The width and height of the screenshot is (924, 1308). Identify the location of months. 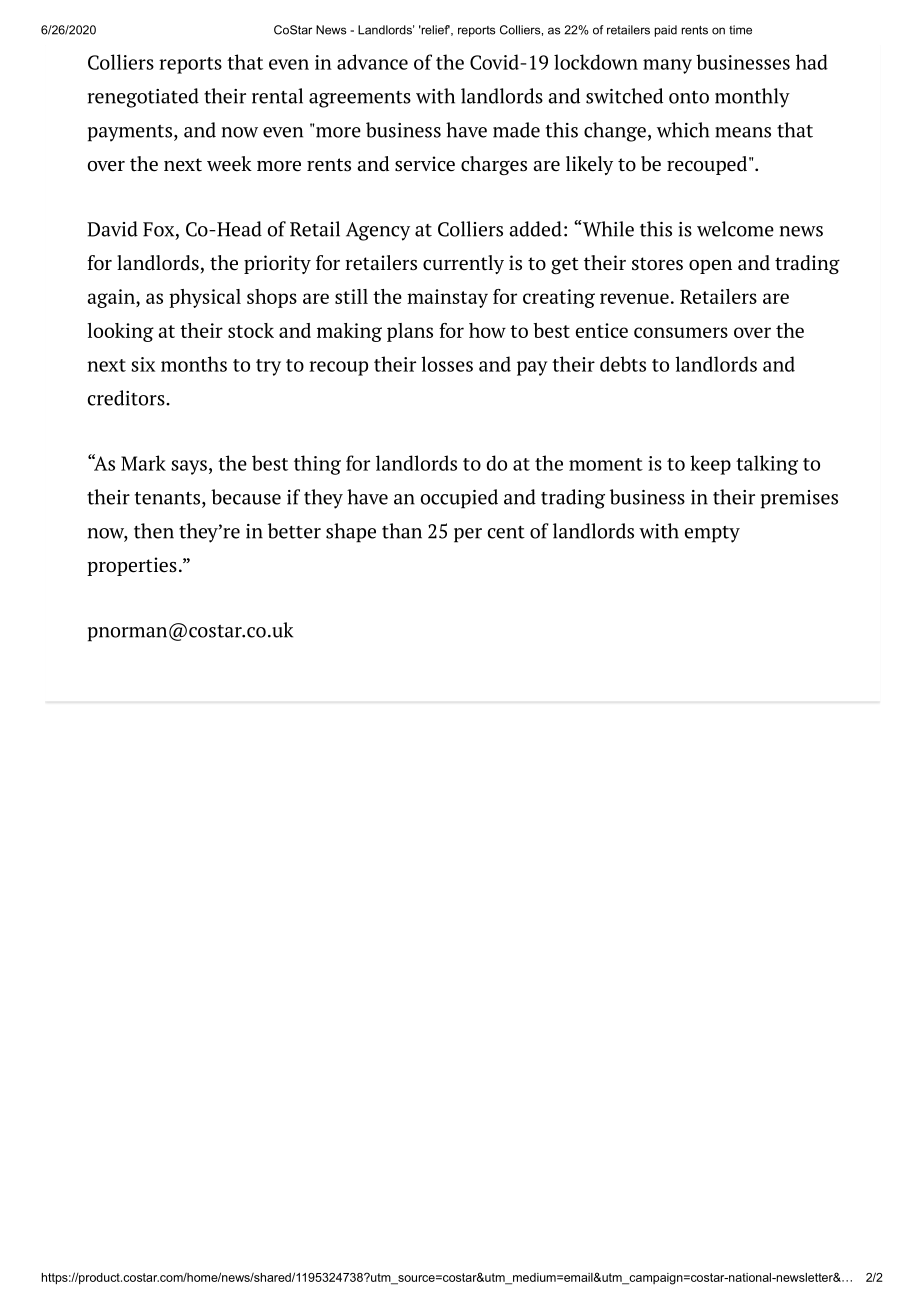
(194, 364).
